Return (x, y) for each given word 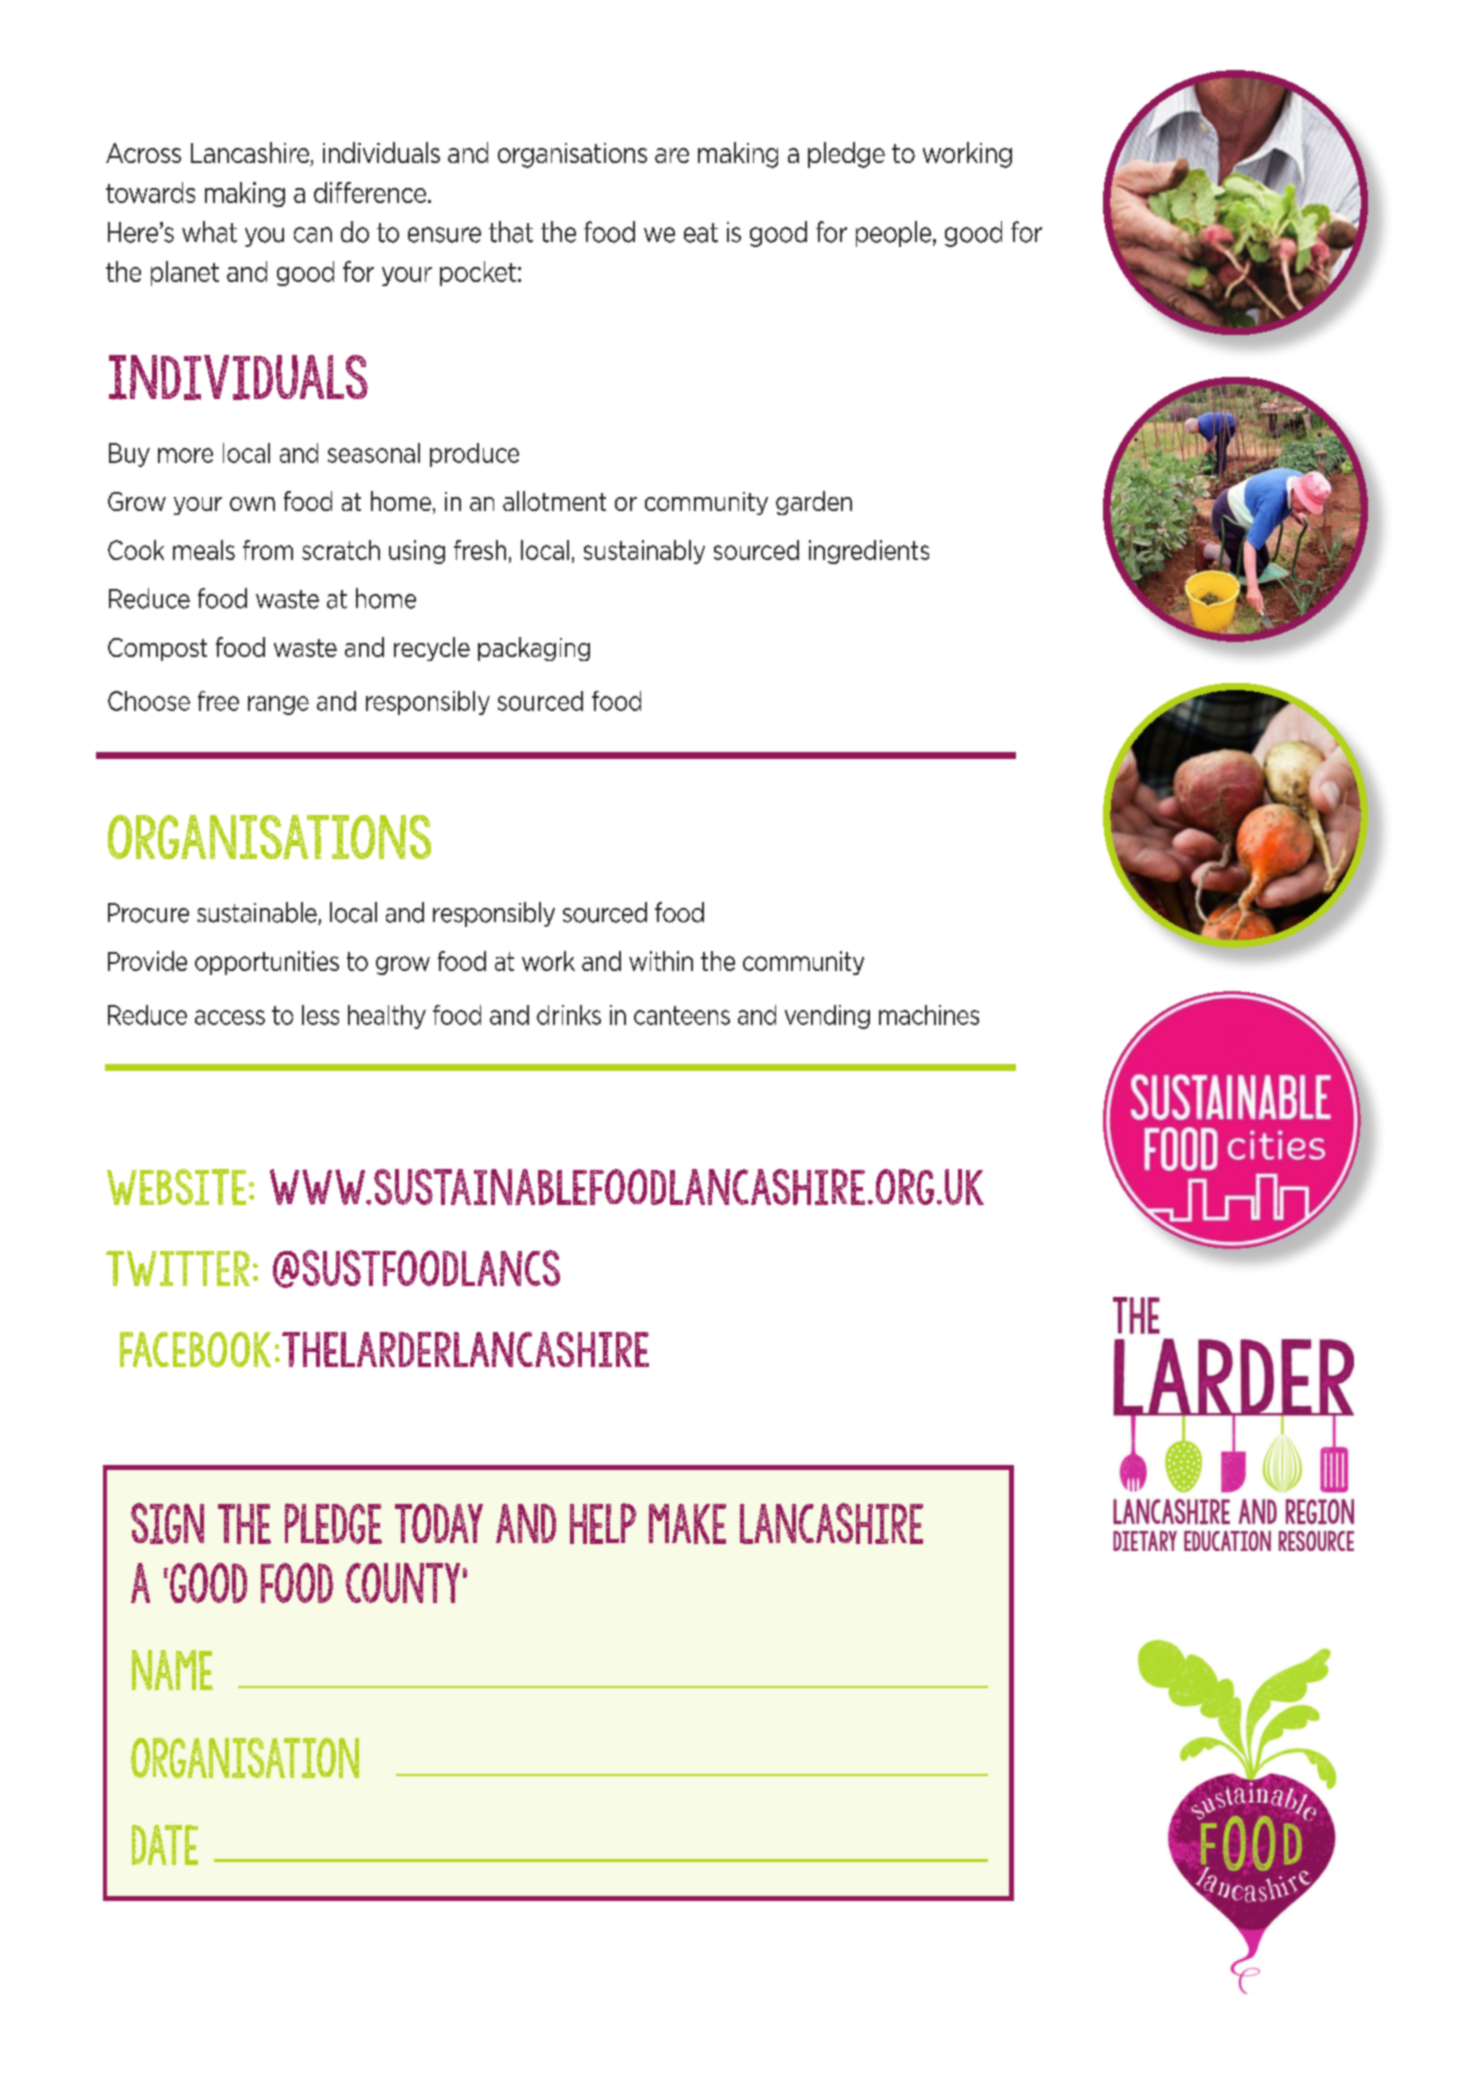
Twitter (178, 1268)
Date (165, 1845)
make (687, 1524)
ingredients (869, 552)
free (218, 701)
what (209, 232)
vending (827, 1017)
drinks (569, 1015)
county (403, 1583)
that (511, 232)
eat (701, 233)
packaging (534, 649)
